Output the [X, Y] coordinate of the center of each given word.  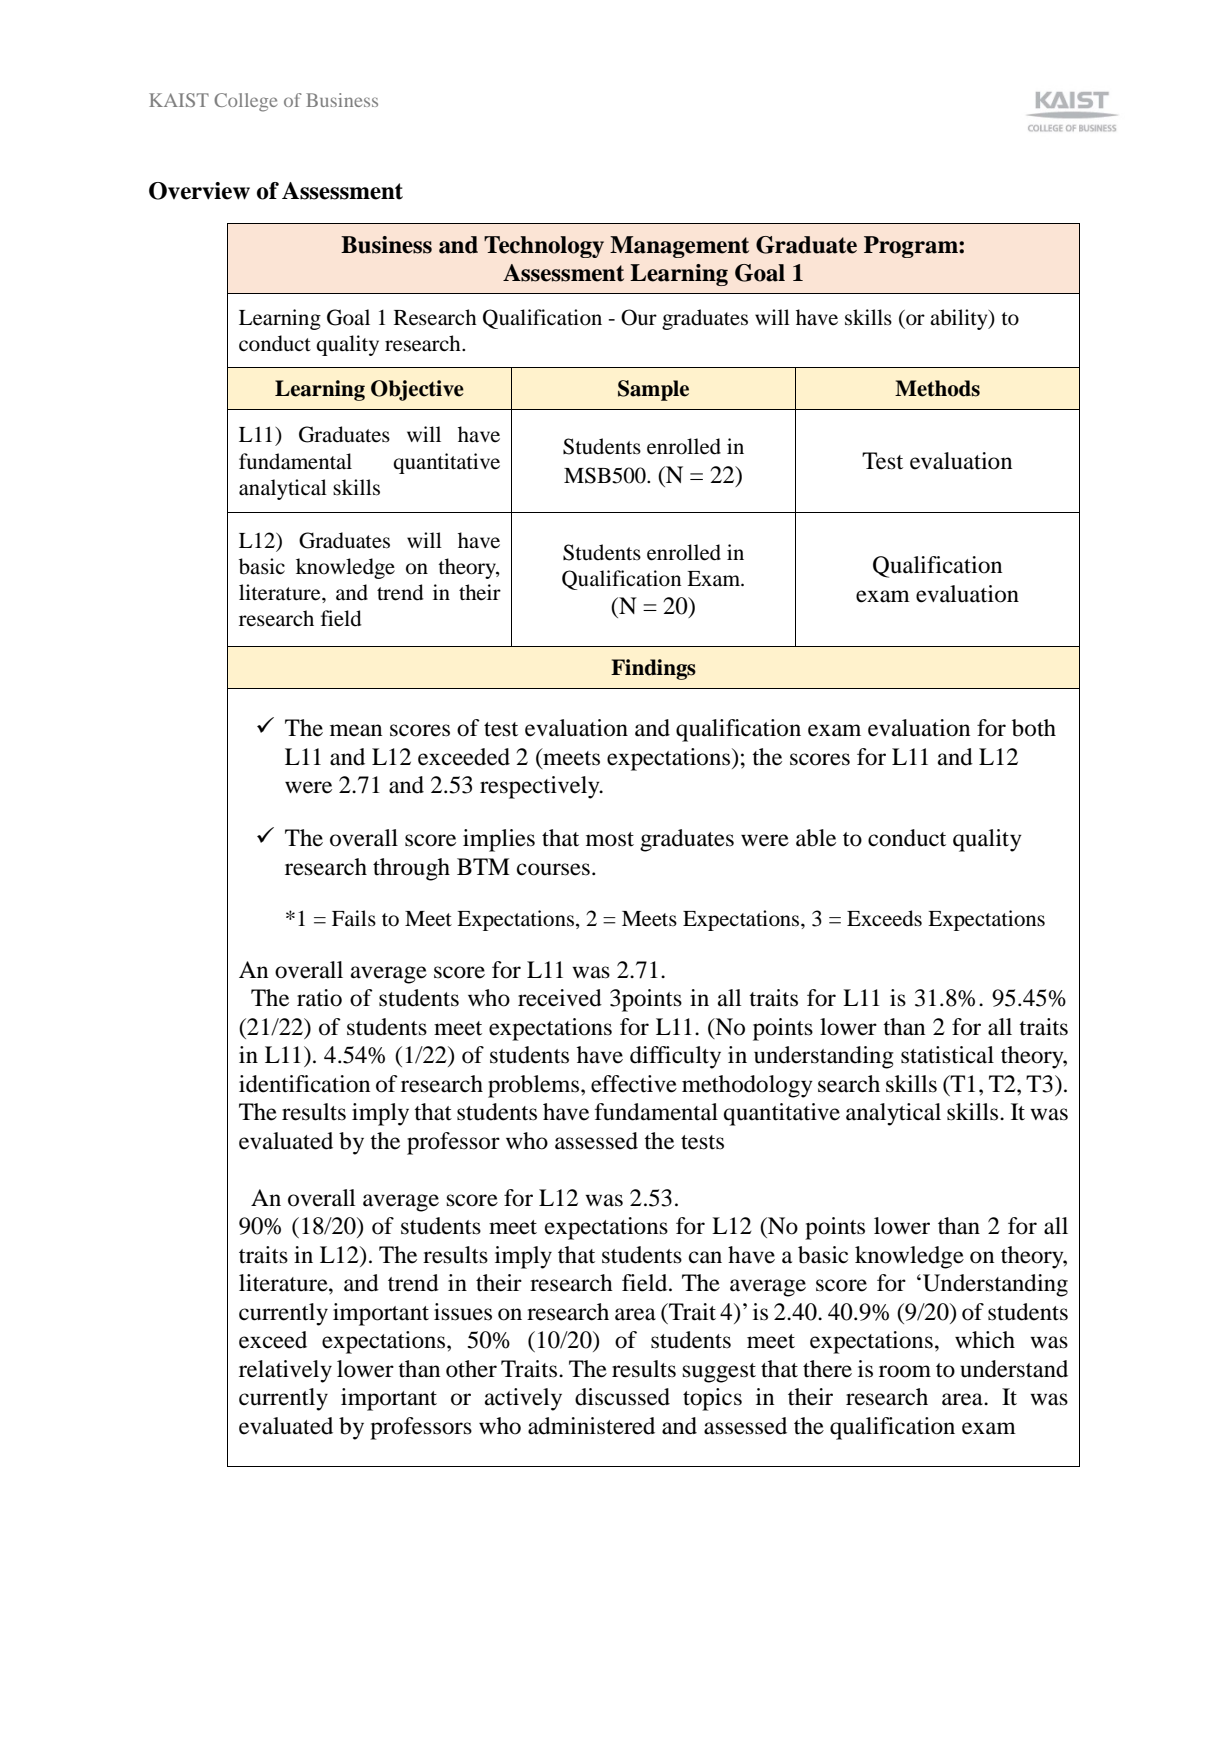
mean [356, 730]
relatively [285, 1371]
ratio [319, 998]
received [560, 998]
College [246, 102]
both [1034, 728]
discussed [622, 1397]
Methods [937, 388]
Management [679, 247]
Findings [653, 669]
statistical [947, 1055]
